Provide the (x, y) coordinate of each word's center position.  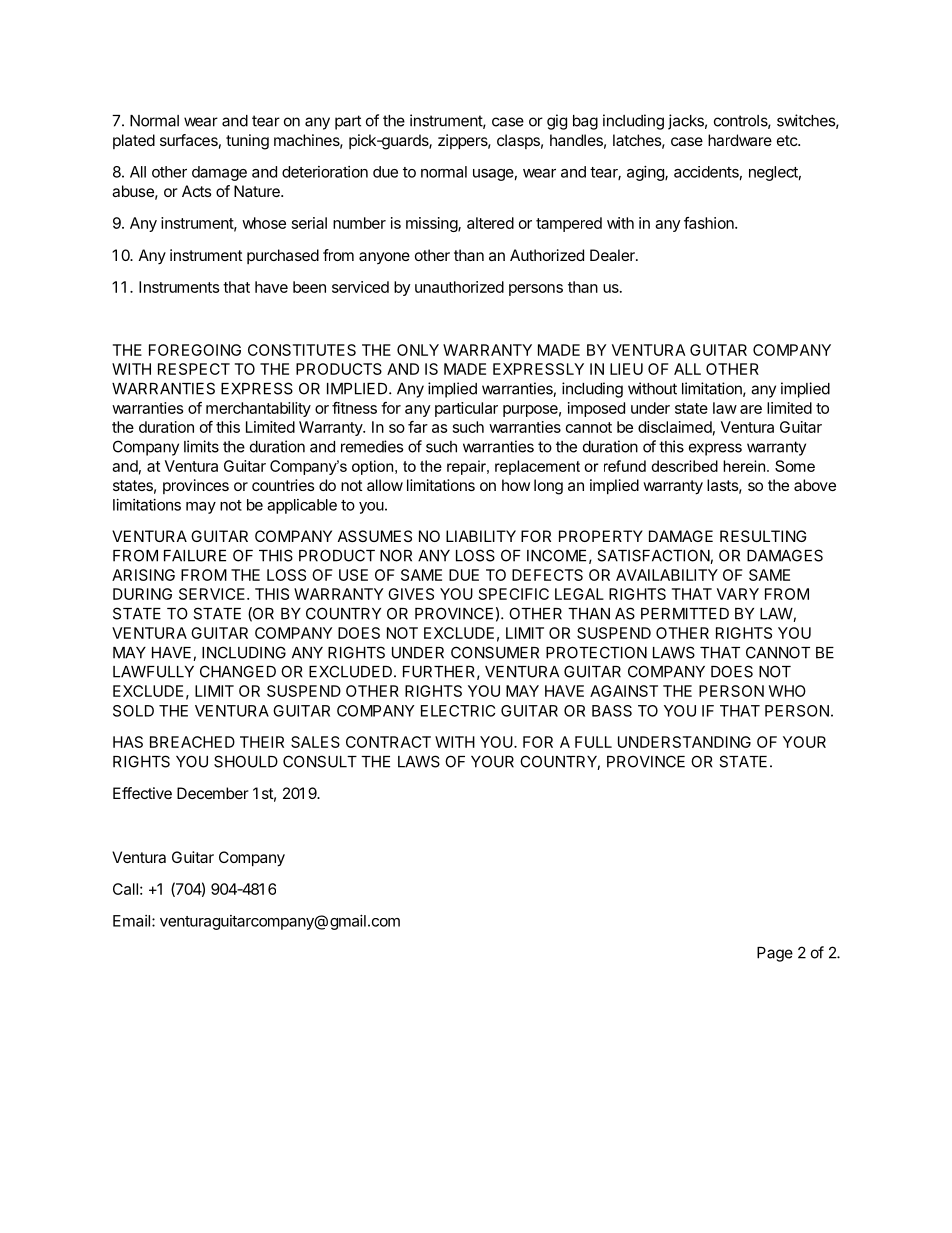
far (418, 427)
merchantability (258, 409)
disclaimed (675, 427)
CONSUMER (495, 652)
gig (557, 122)
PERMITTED (685, 614)
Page (775, 954)
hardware (740, 140)
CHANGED (238, 671)
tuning (247, 142)
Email (131, 921)
